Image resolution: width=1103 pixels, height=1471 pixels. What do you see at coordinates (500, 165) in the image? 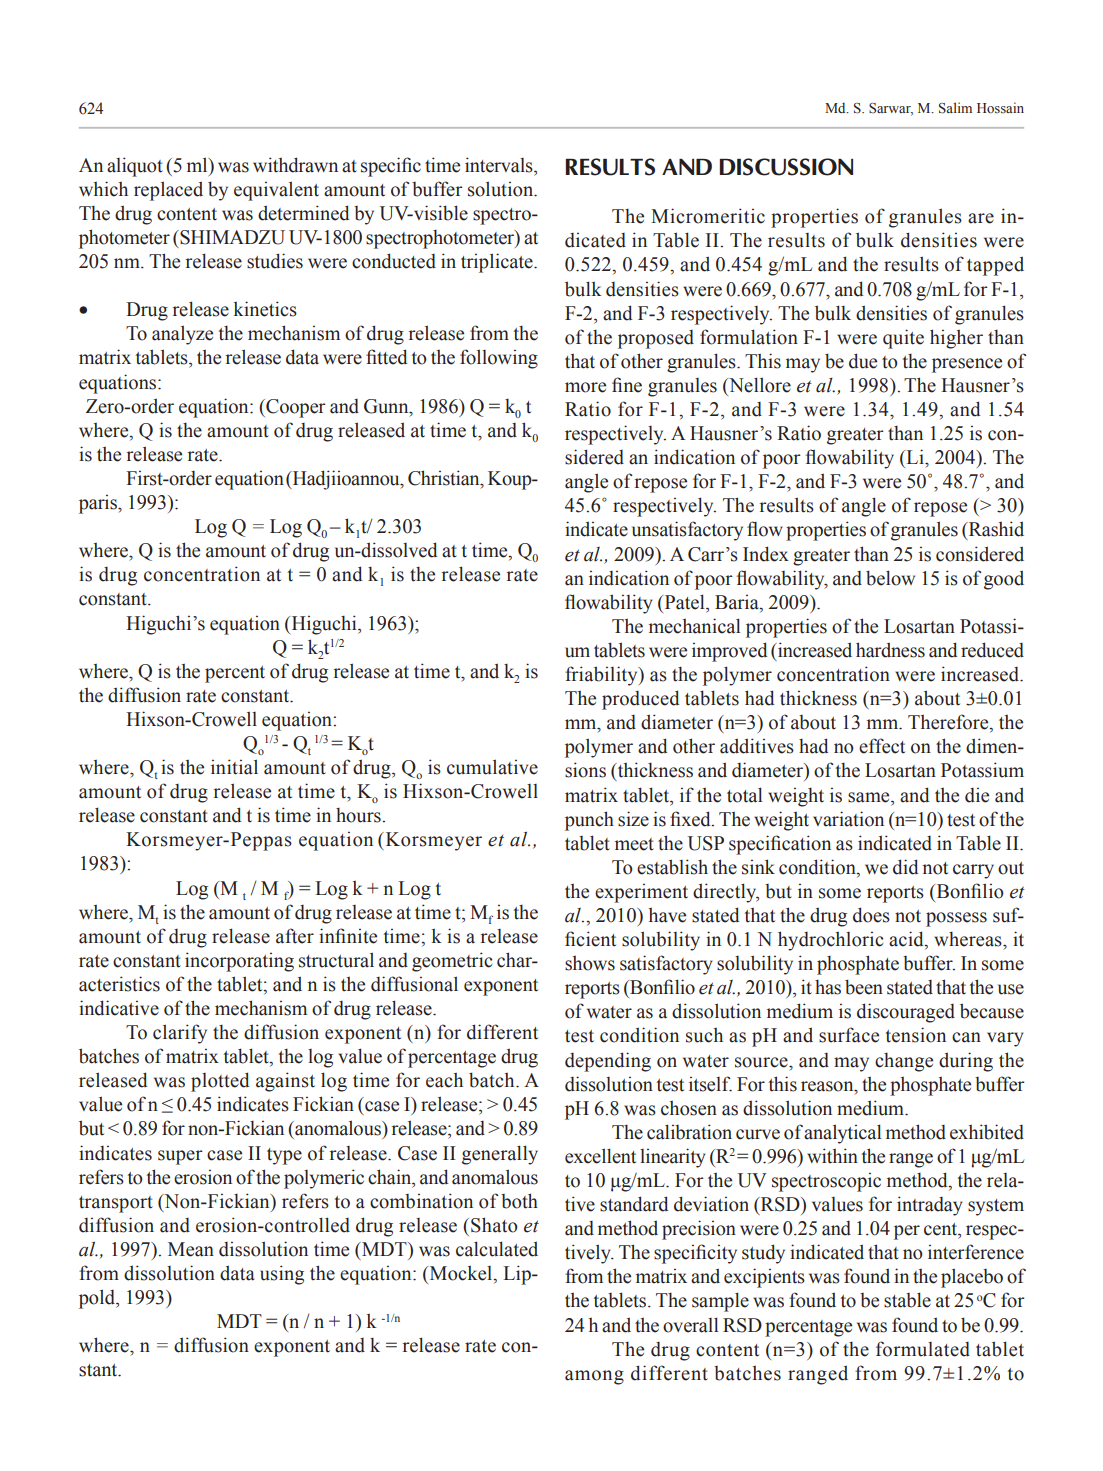
I see `intervals` at bounding box center [500, 165].
